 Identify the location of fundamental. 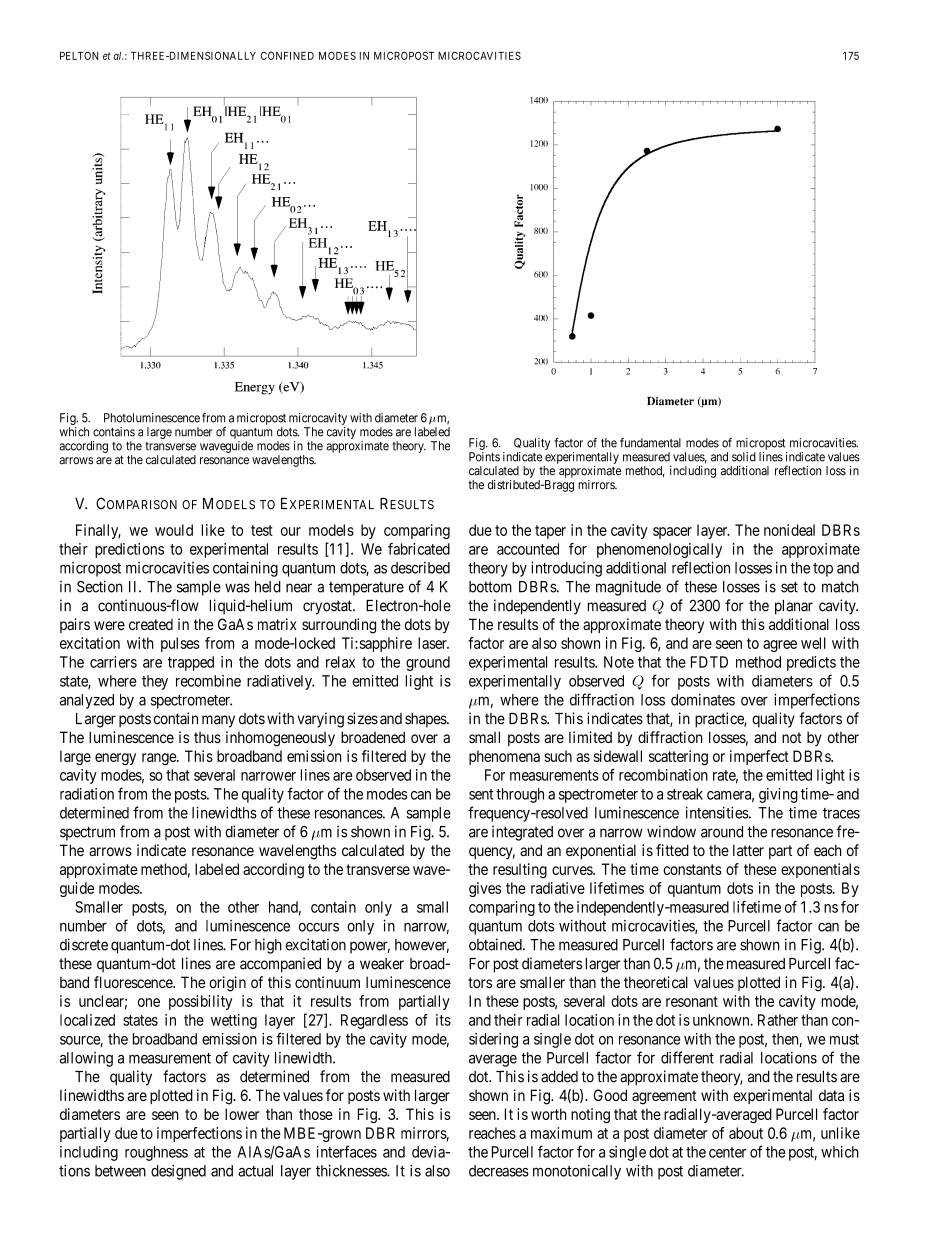
(650, 443).
